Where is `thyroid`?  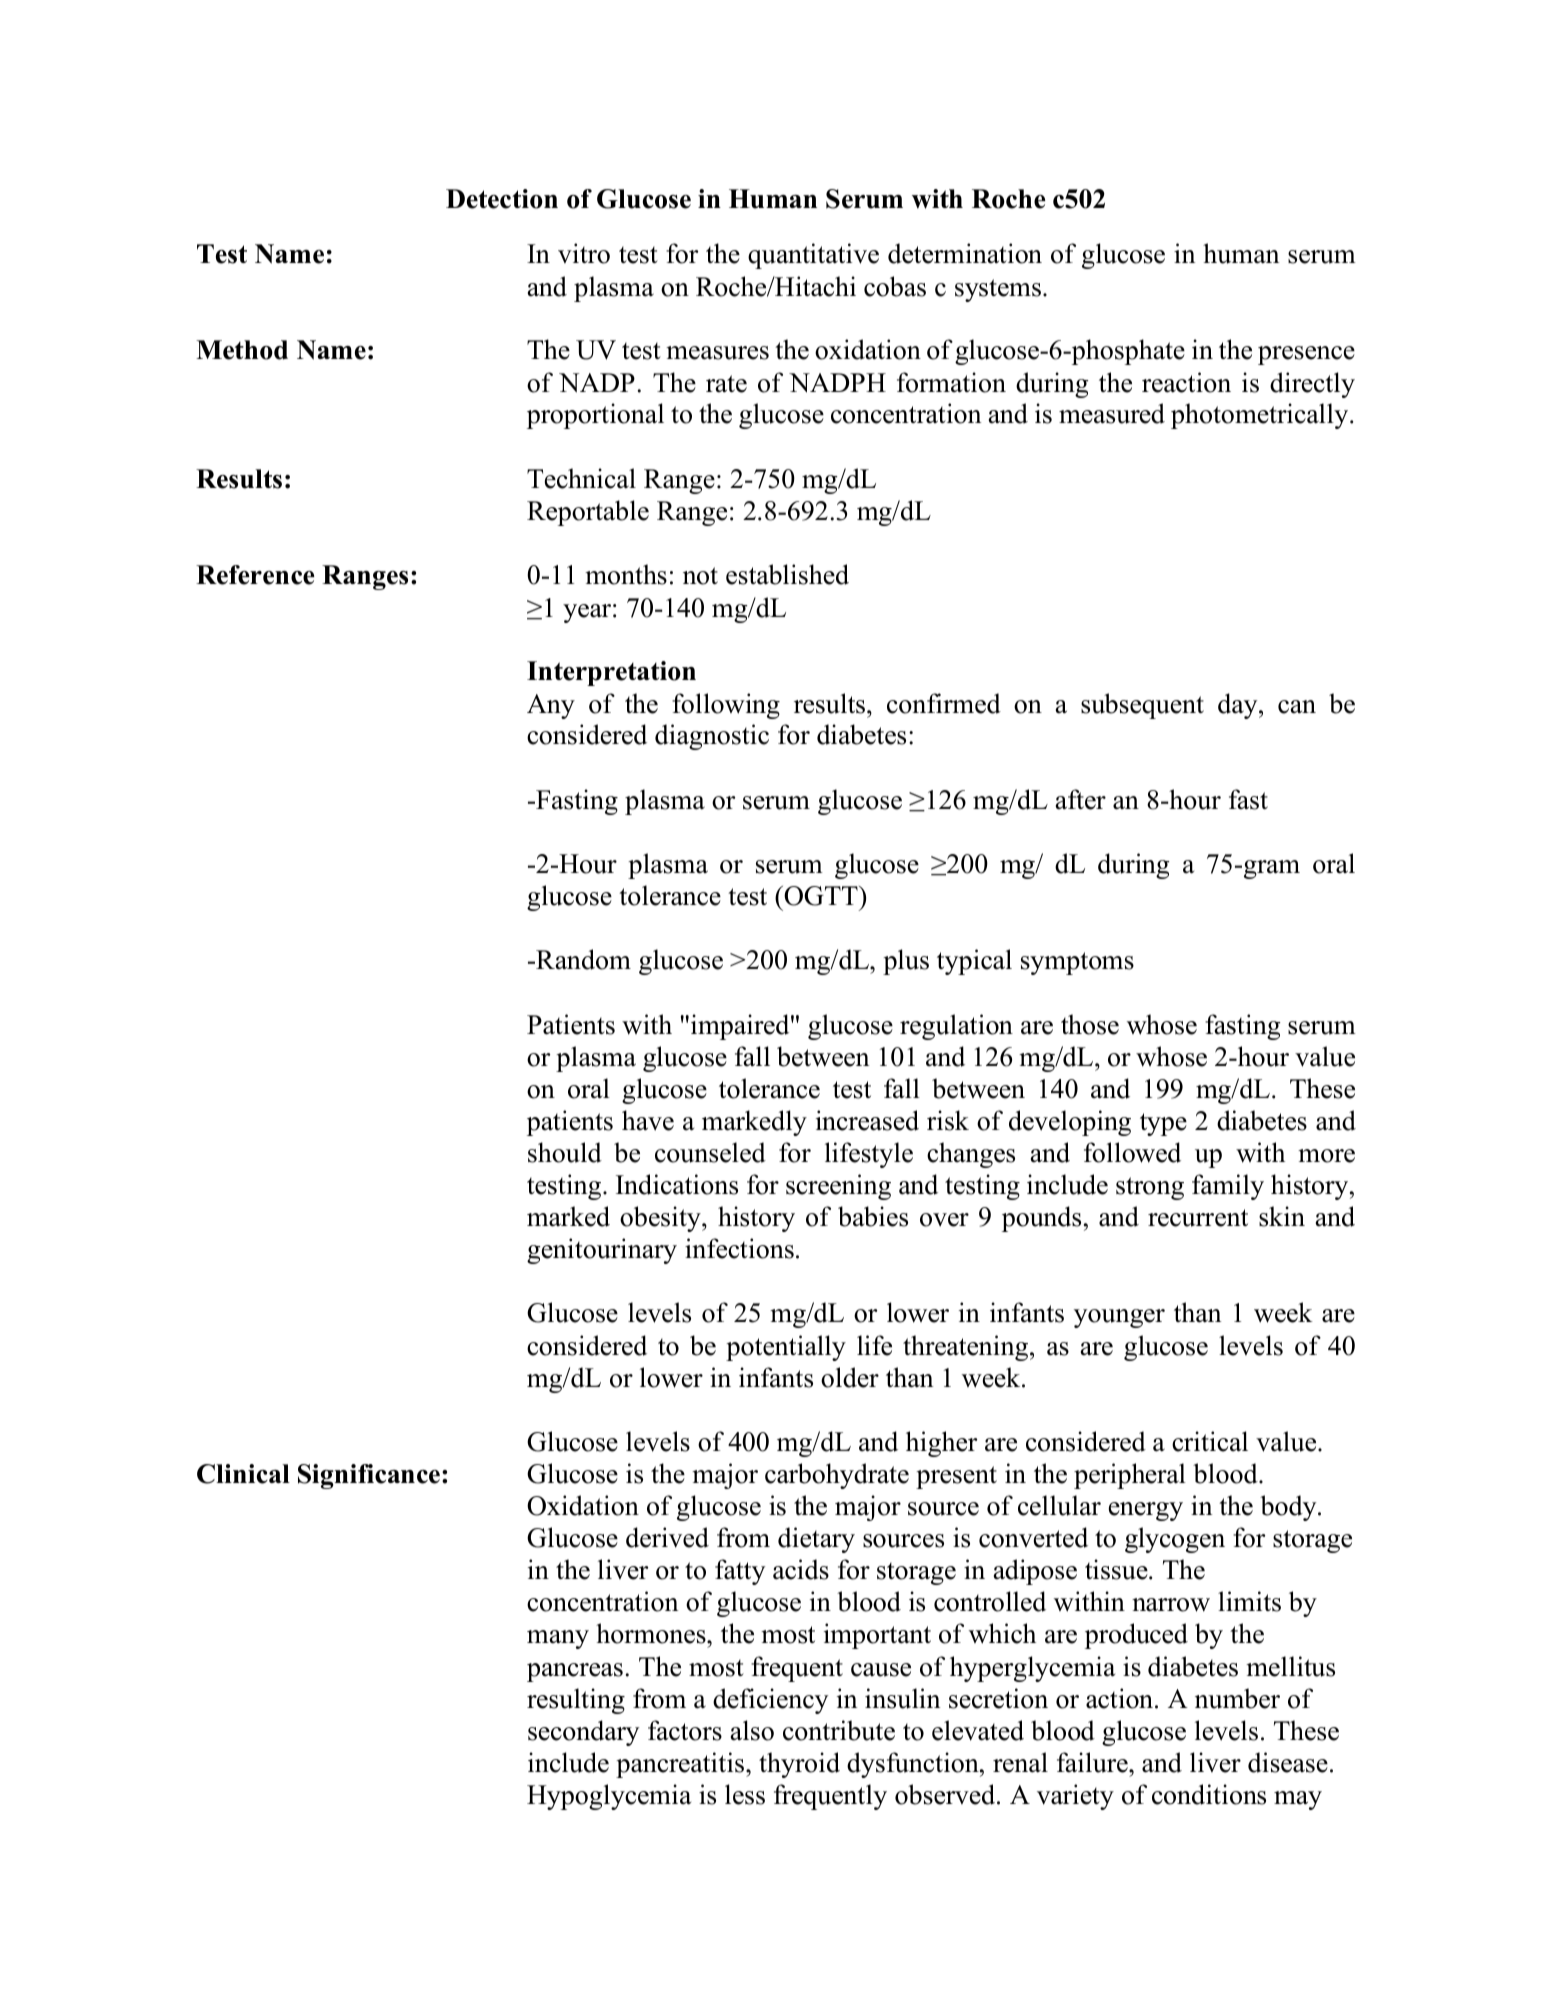
thyroid is located at coordinates (799, 1765).
